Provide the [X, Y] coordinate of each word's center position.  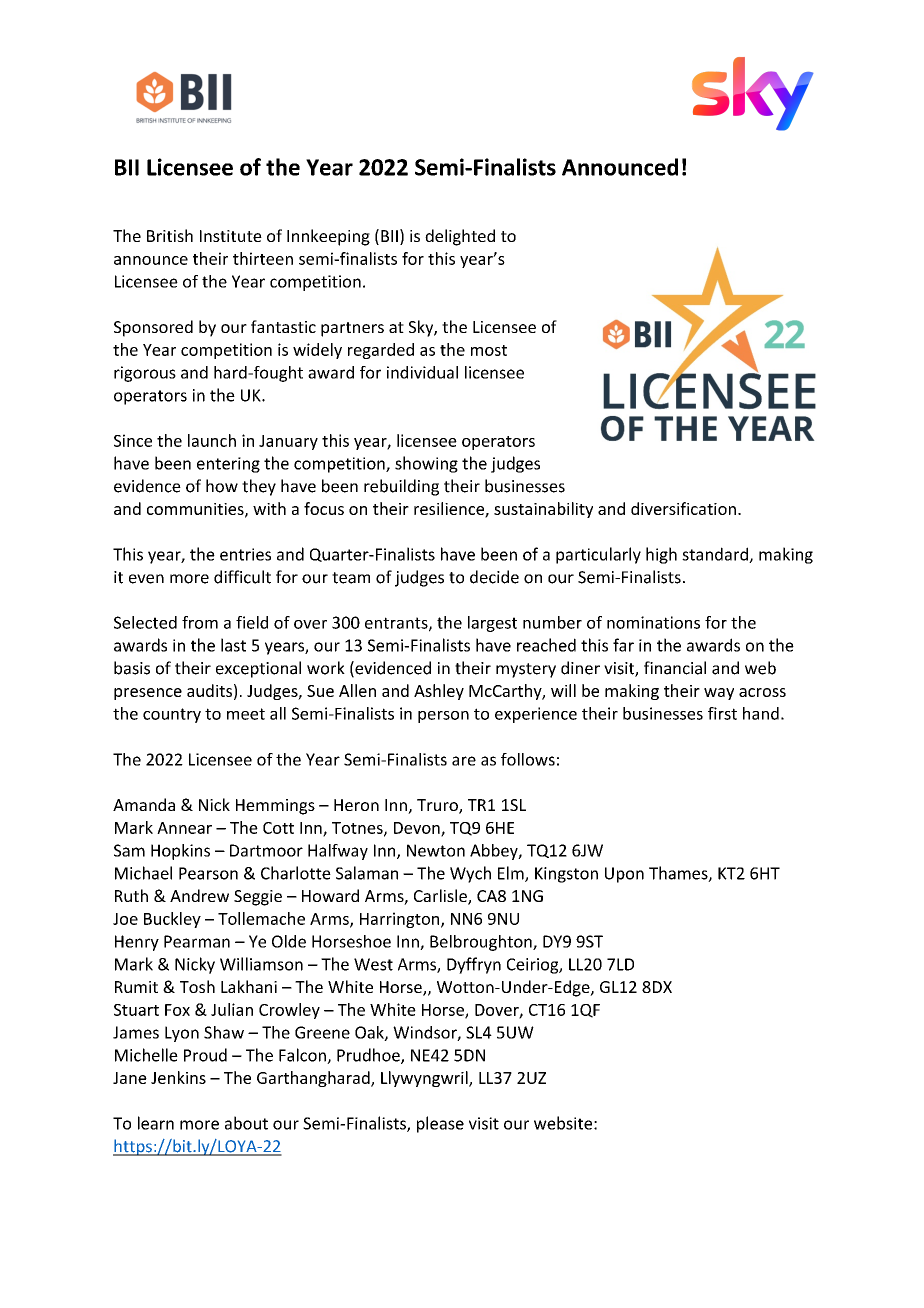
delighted [460, 237]
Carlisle [441, 897]
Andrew [199, 895]
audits [209, 690]
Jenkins [178, 1077]
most [489, 350]
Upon [624, 875]
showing [426, 464]
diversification [683, 508]
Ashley [439, 692]
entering [228, 465]
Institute [231, 236]
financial [675, 668]
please [440, 1124]
